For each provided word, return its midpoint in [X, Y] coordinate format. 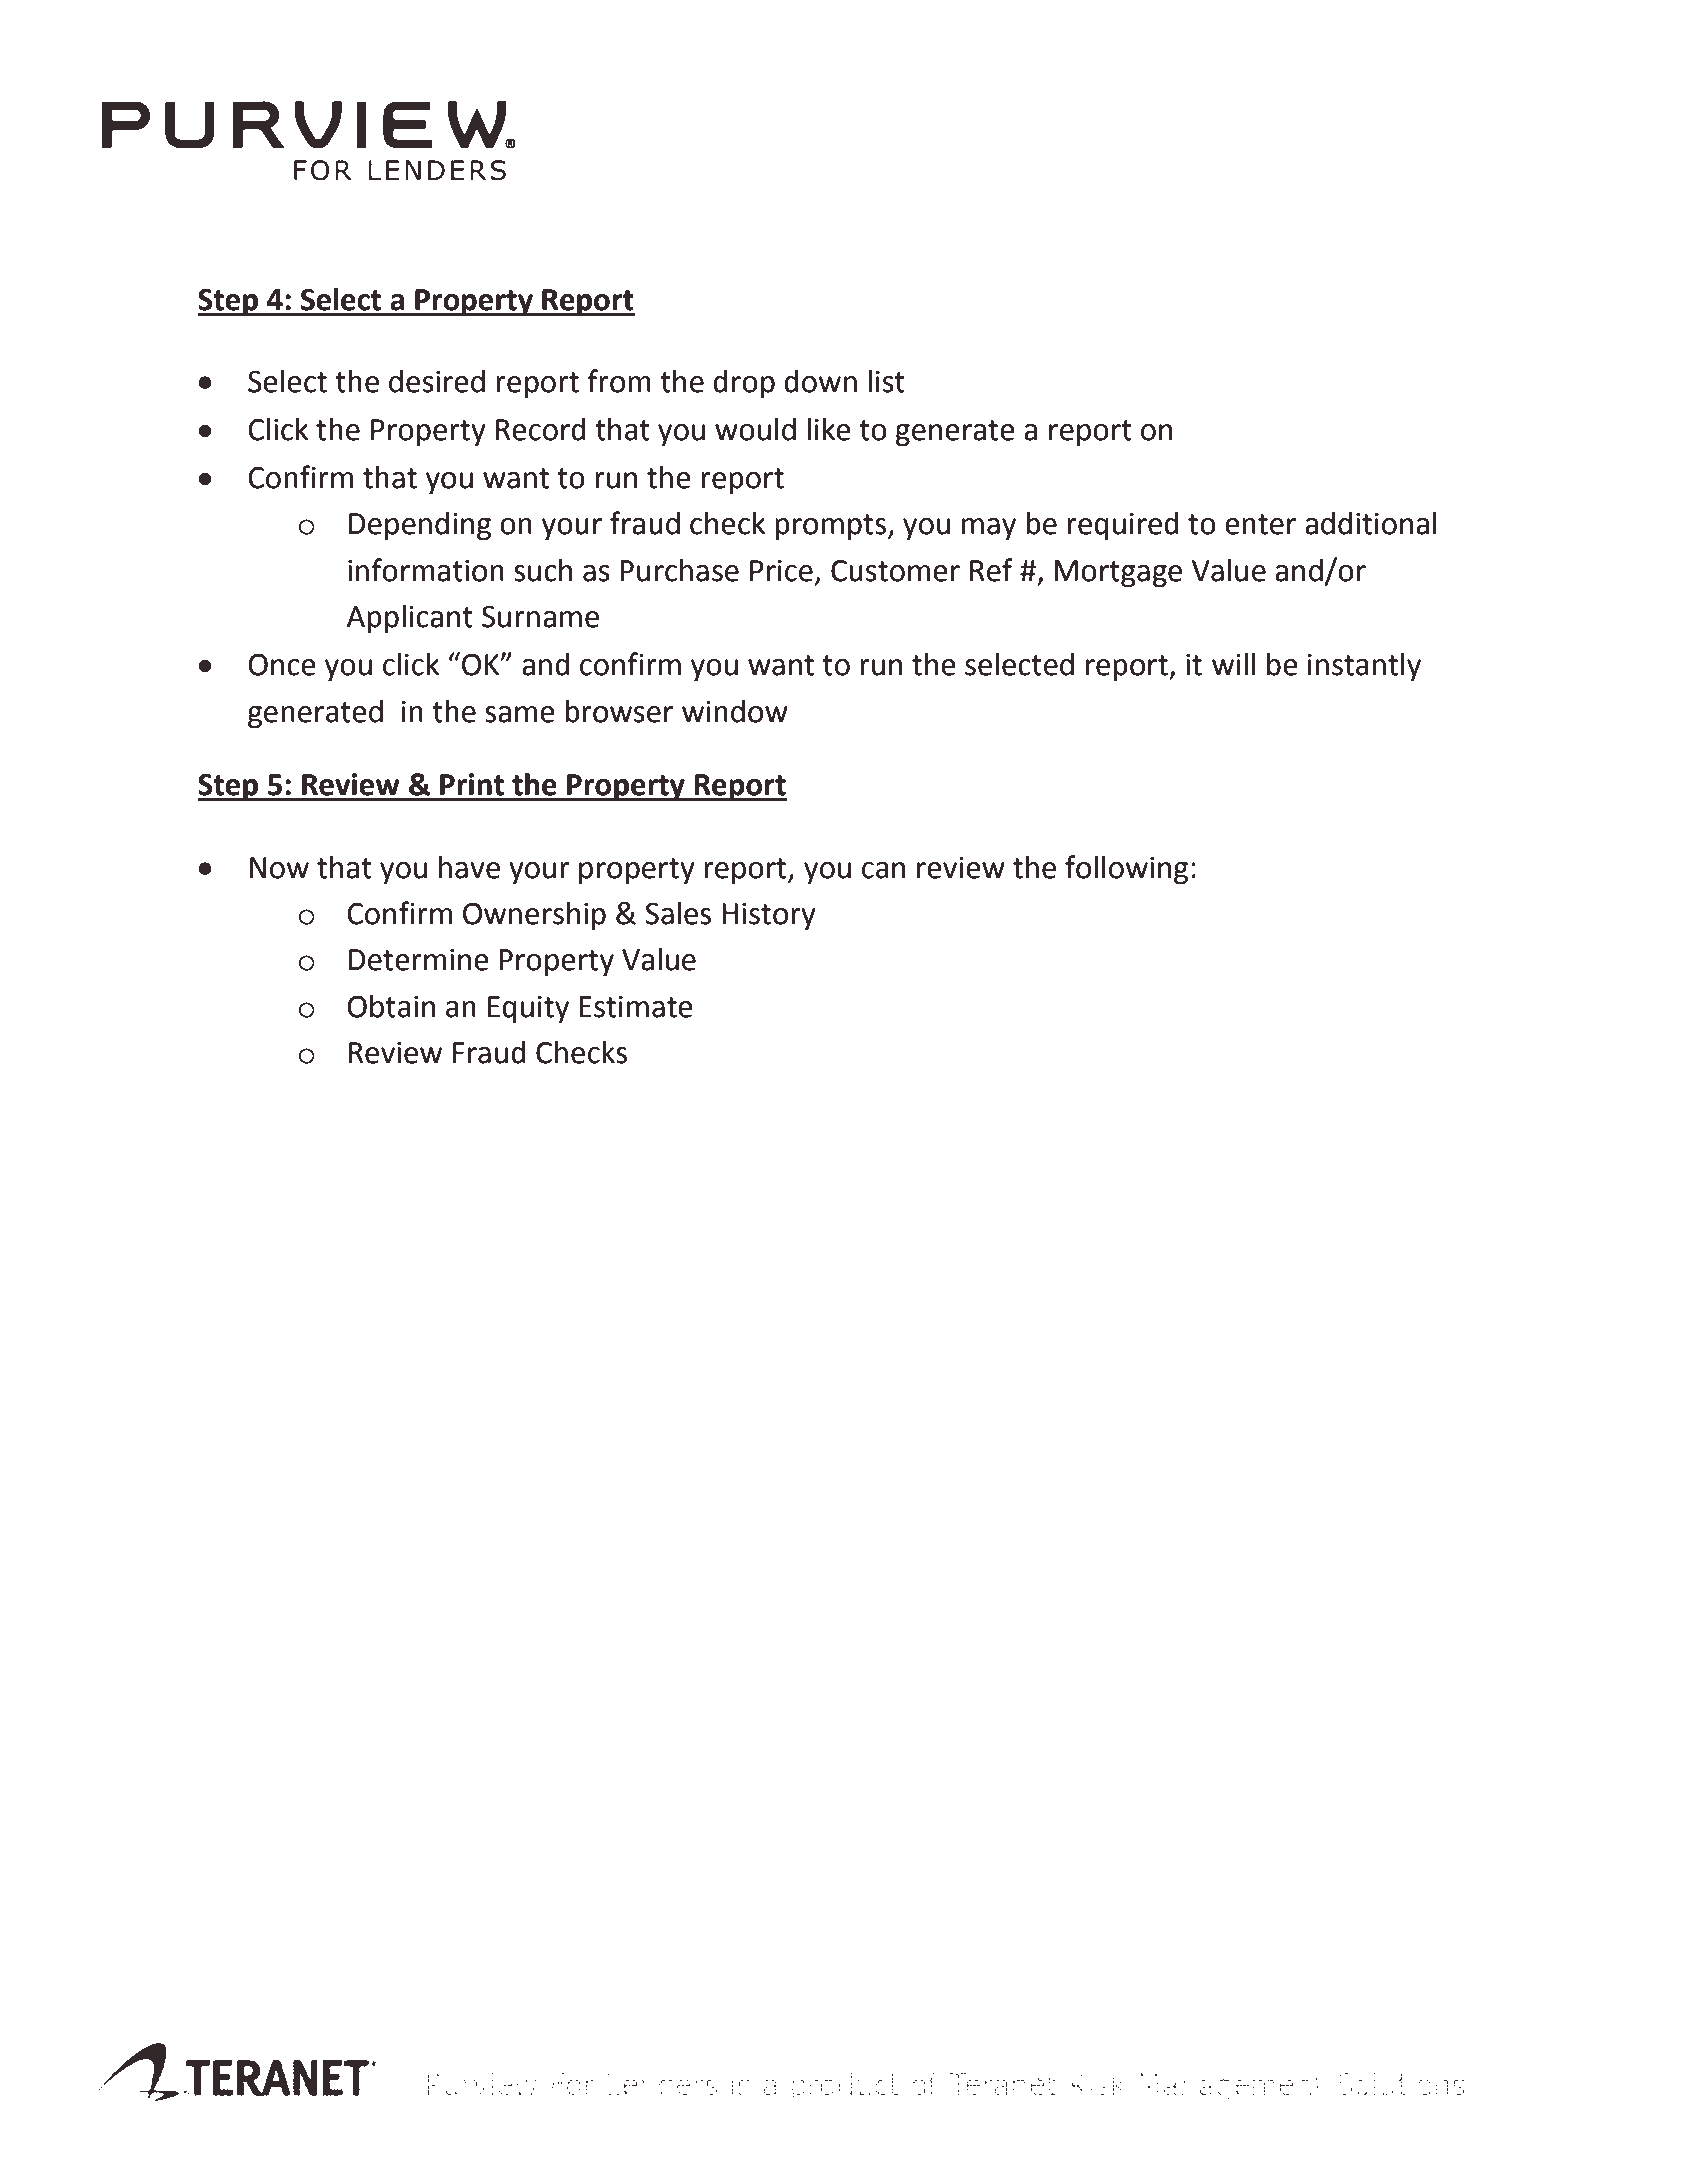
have [469, 867]
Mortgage [1118, 574]
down [820, 381]
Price [781, 571]
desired [437, 381]
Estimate [636, 1007]
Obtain [391, 1006]
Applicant [410, 619]
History [769, 917]
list [887, 381]
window [735, 711]
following [1126, 870]
